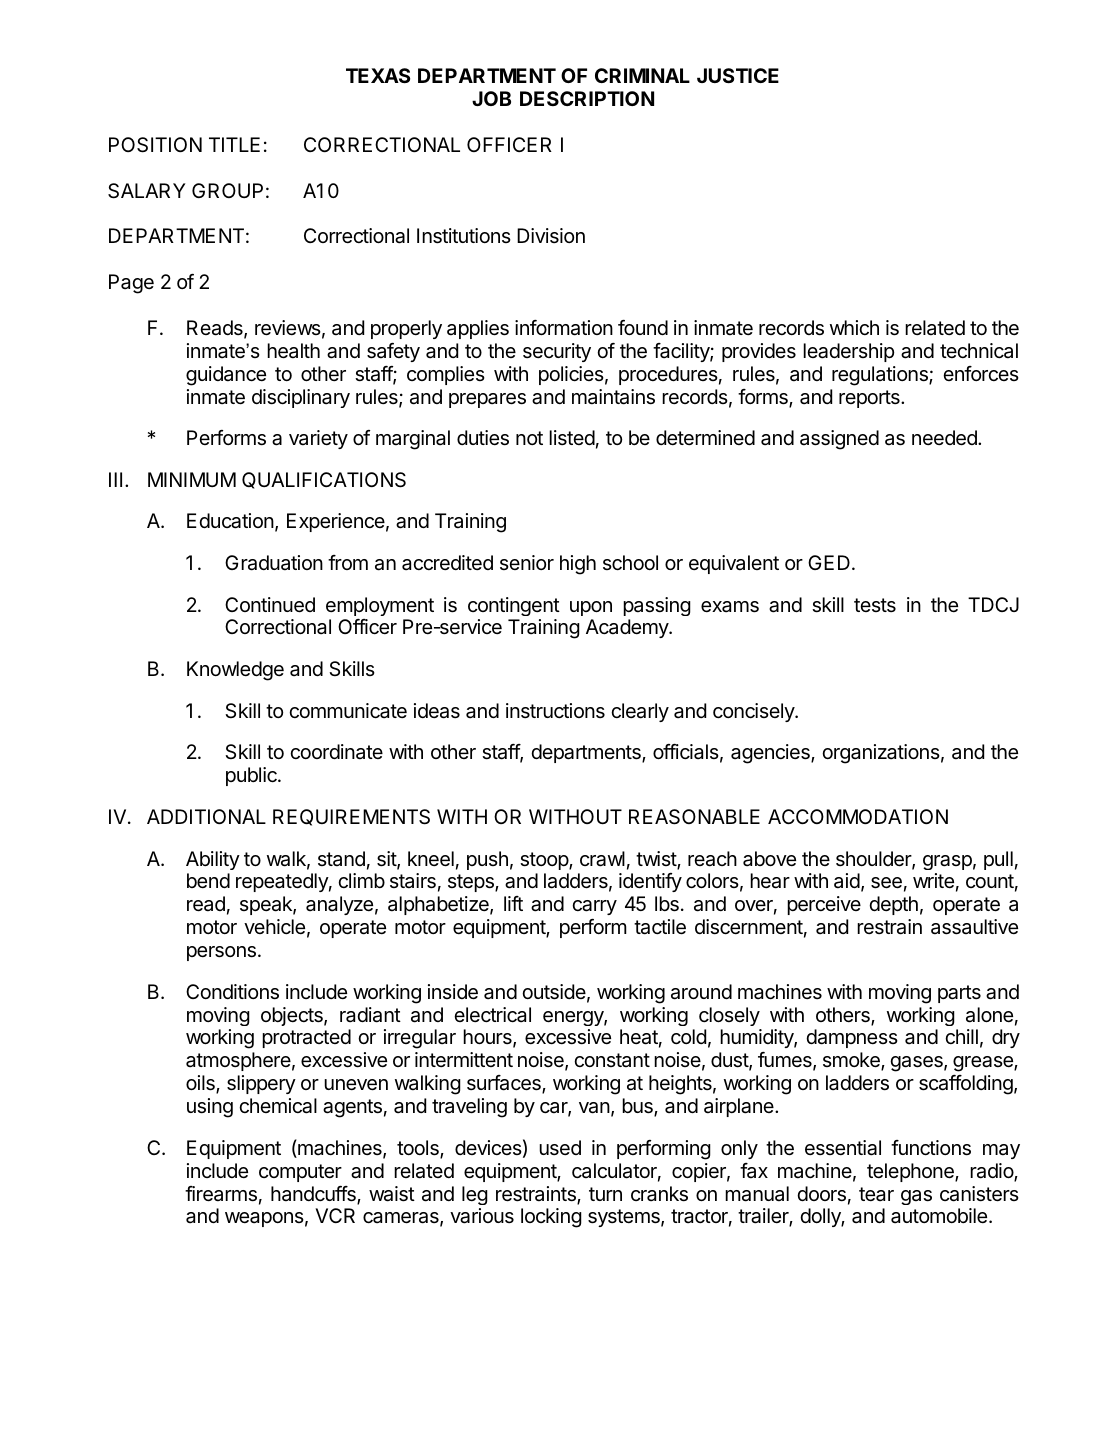  Describe the element at coordinates (587, 98) in the page. I see `DESCRIPTION` at that location.
